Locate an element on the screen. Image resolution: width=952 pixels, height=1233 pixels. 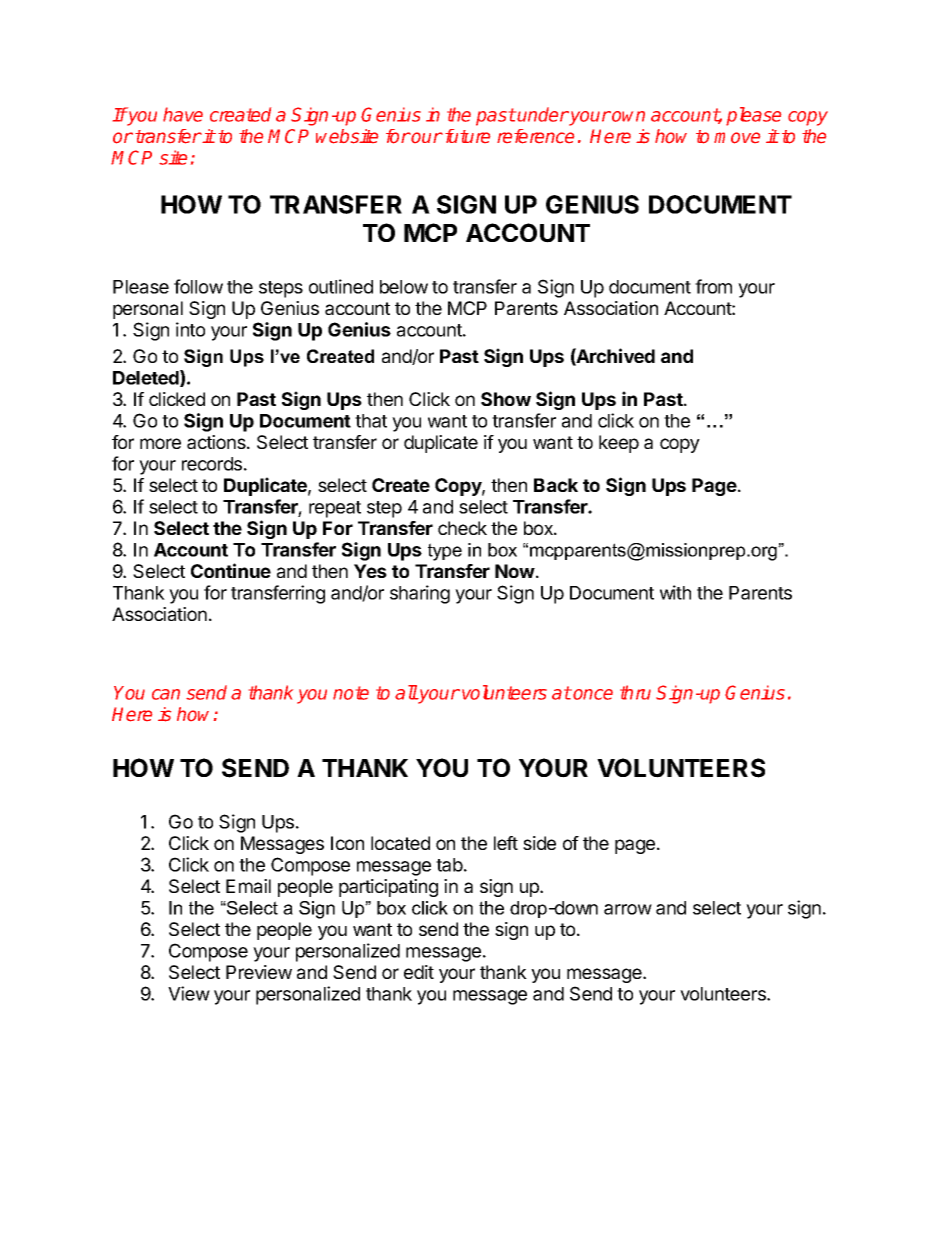
edit is located at coordinates (419, 972).
